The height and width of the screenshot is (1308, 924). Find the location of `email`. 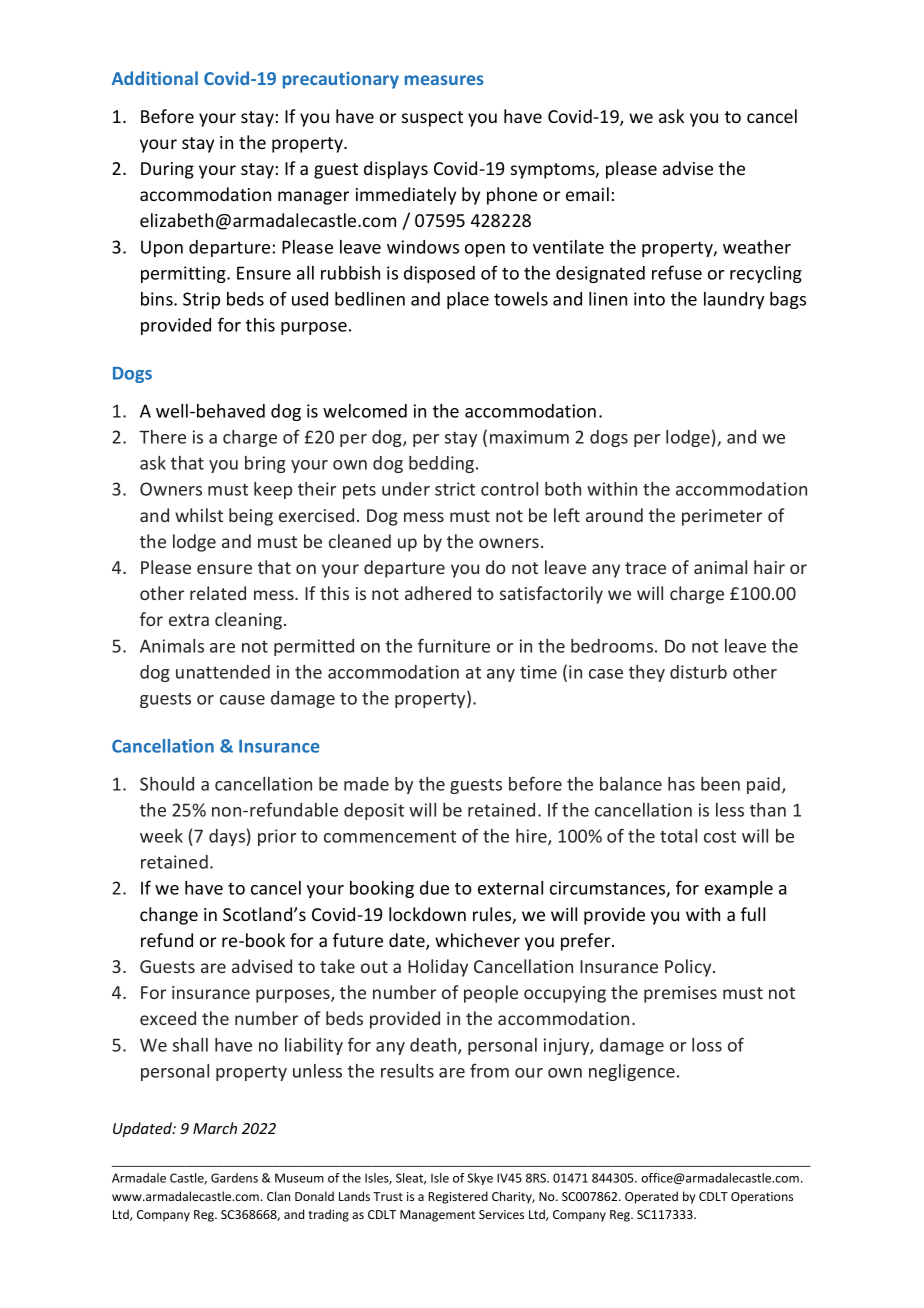

email is located at coordinates (587, 194).
